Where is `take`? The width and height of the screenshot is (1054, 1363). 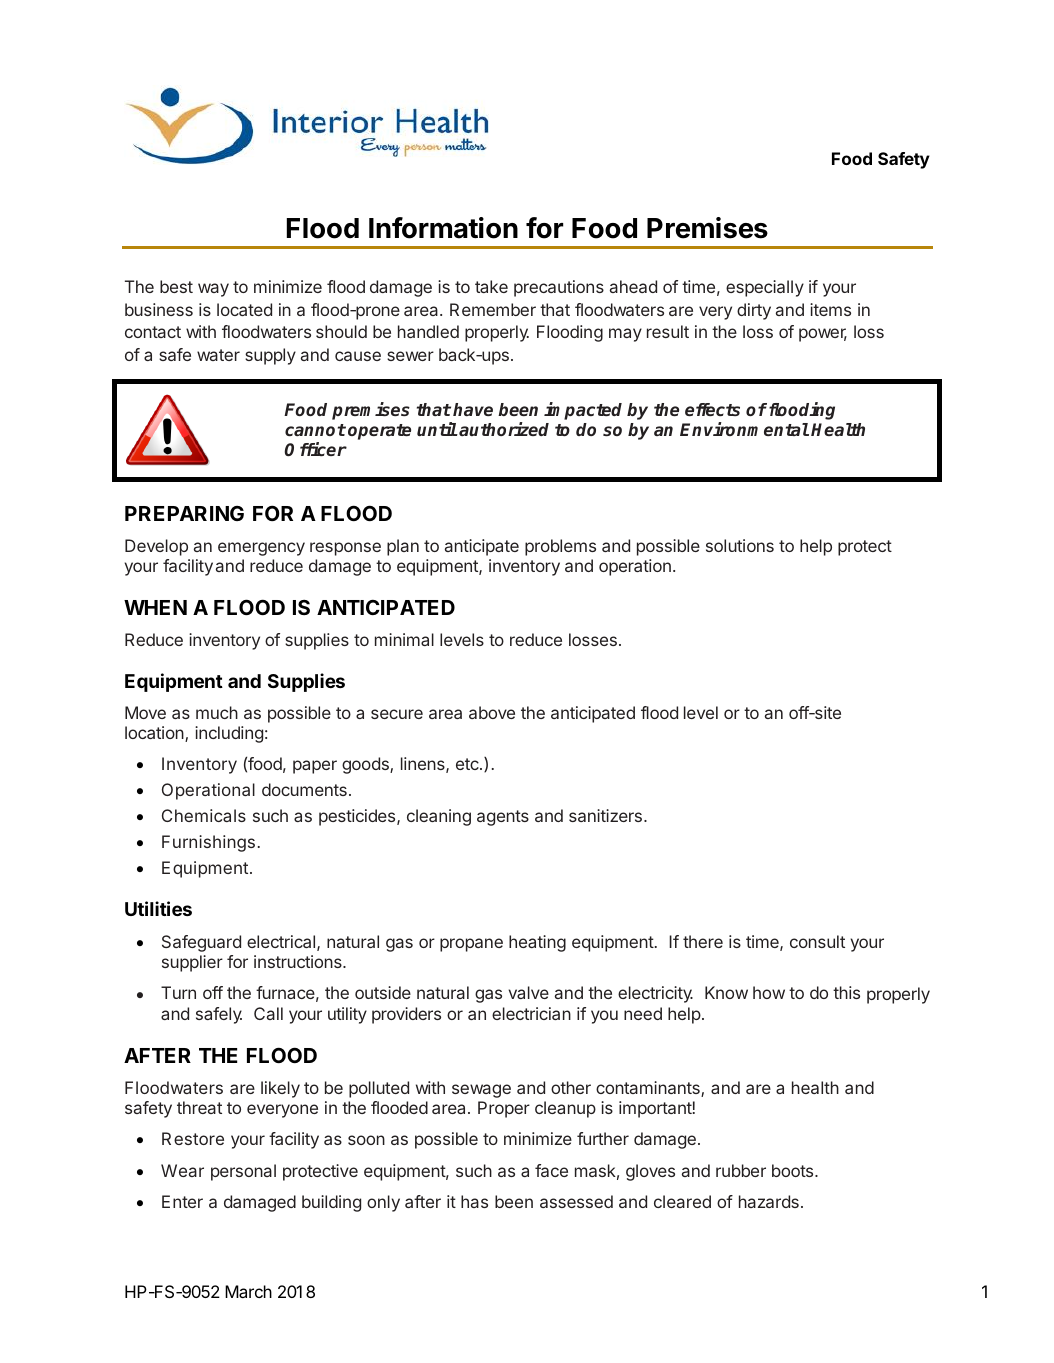 take is located at coordinates (491, 286).
